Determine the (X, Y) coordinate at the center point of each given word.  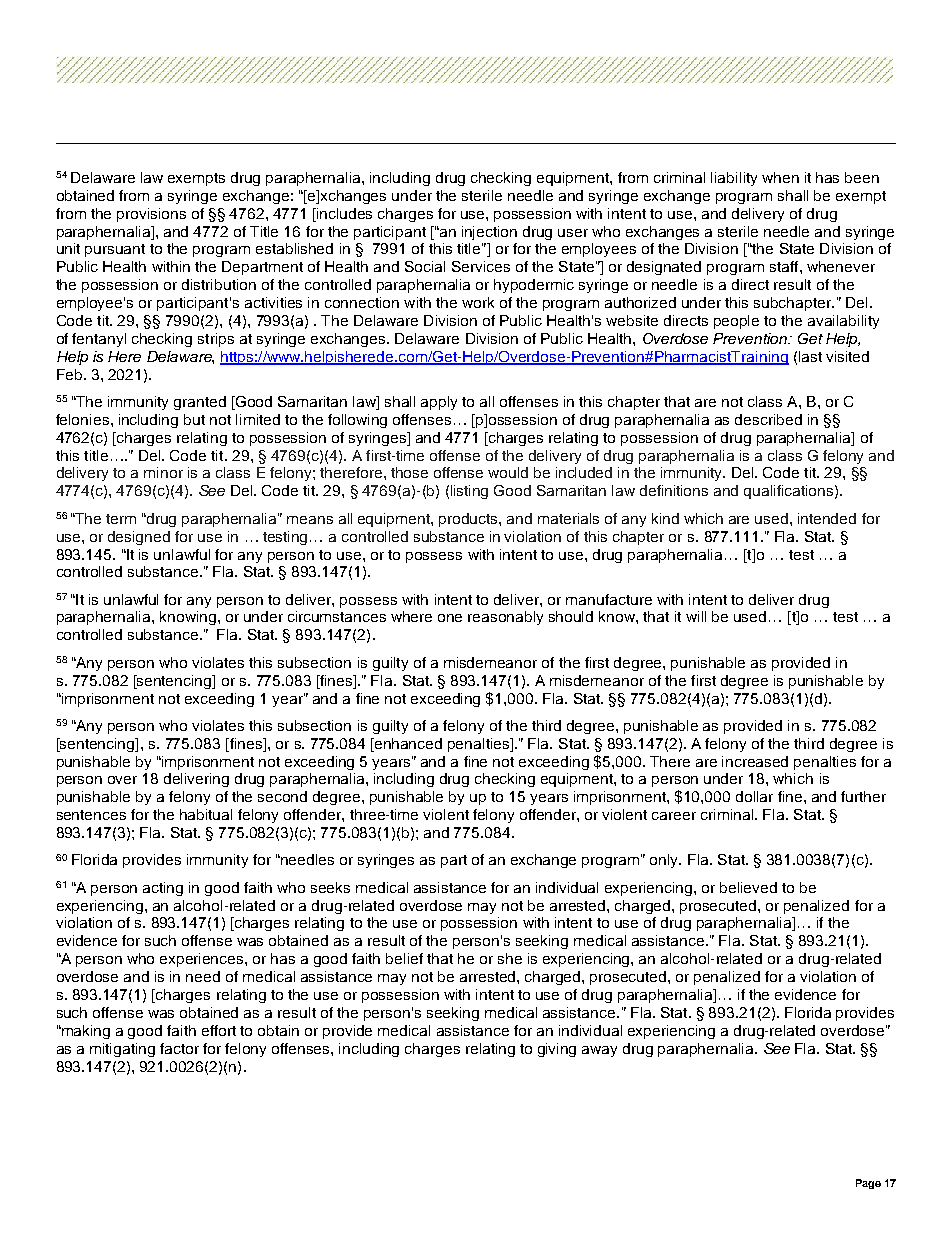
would (508, 472)
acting (163, 889)
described (768, 419)
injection (489, 233)
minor (163, 472)
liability (734, 179)
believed (748, 887)
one (450, 618)
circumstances (337, 616)
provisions (151, 215)
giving (557, 1050)
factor (179, 1048)
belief (404, 958)
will (696, 616)
